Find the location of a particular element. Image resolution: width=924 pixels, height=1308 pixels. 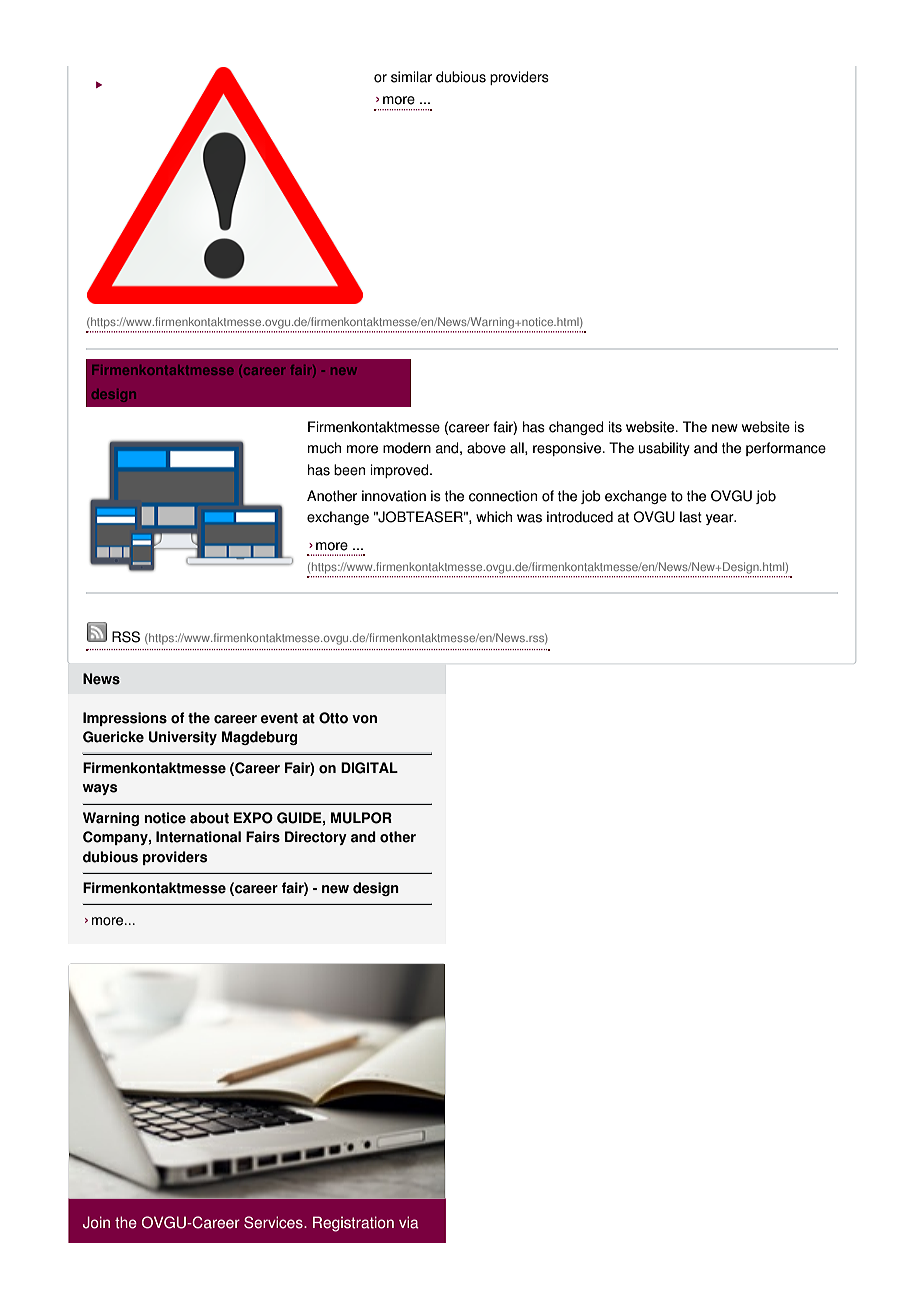

changed is located at coordinates (576, 428).
